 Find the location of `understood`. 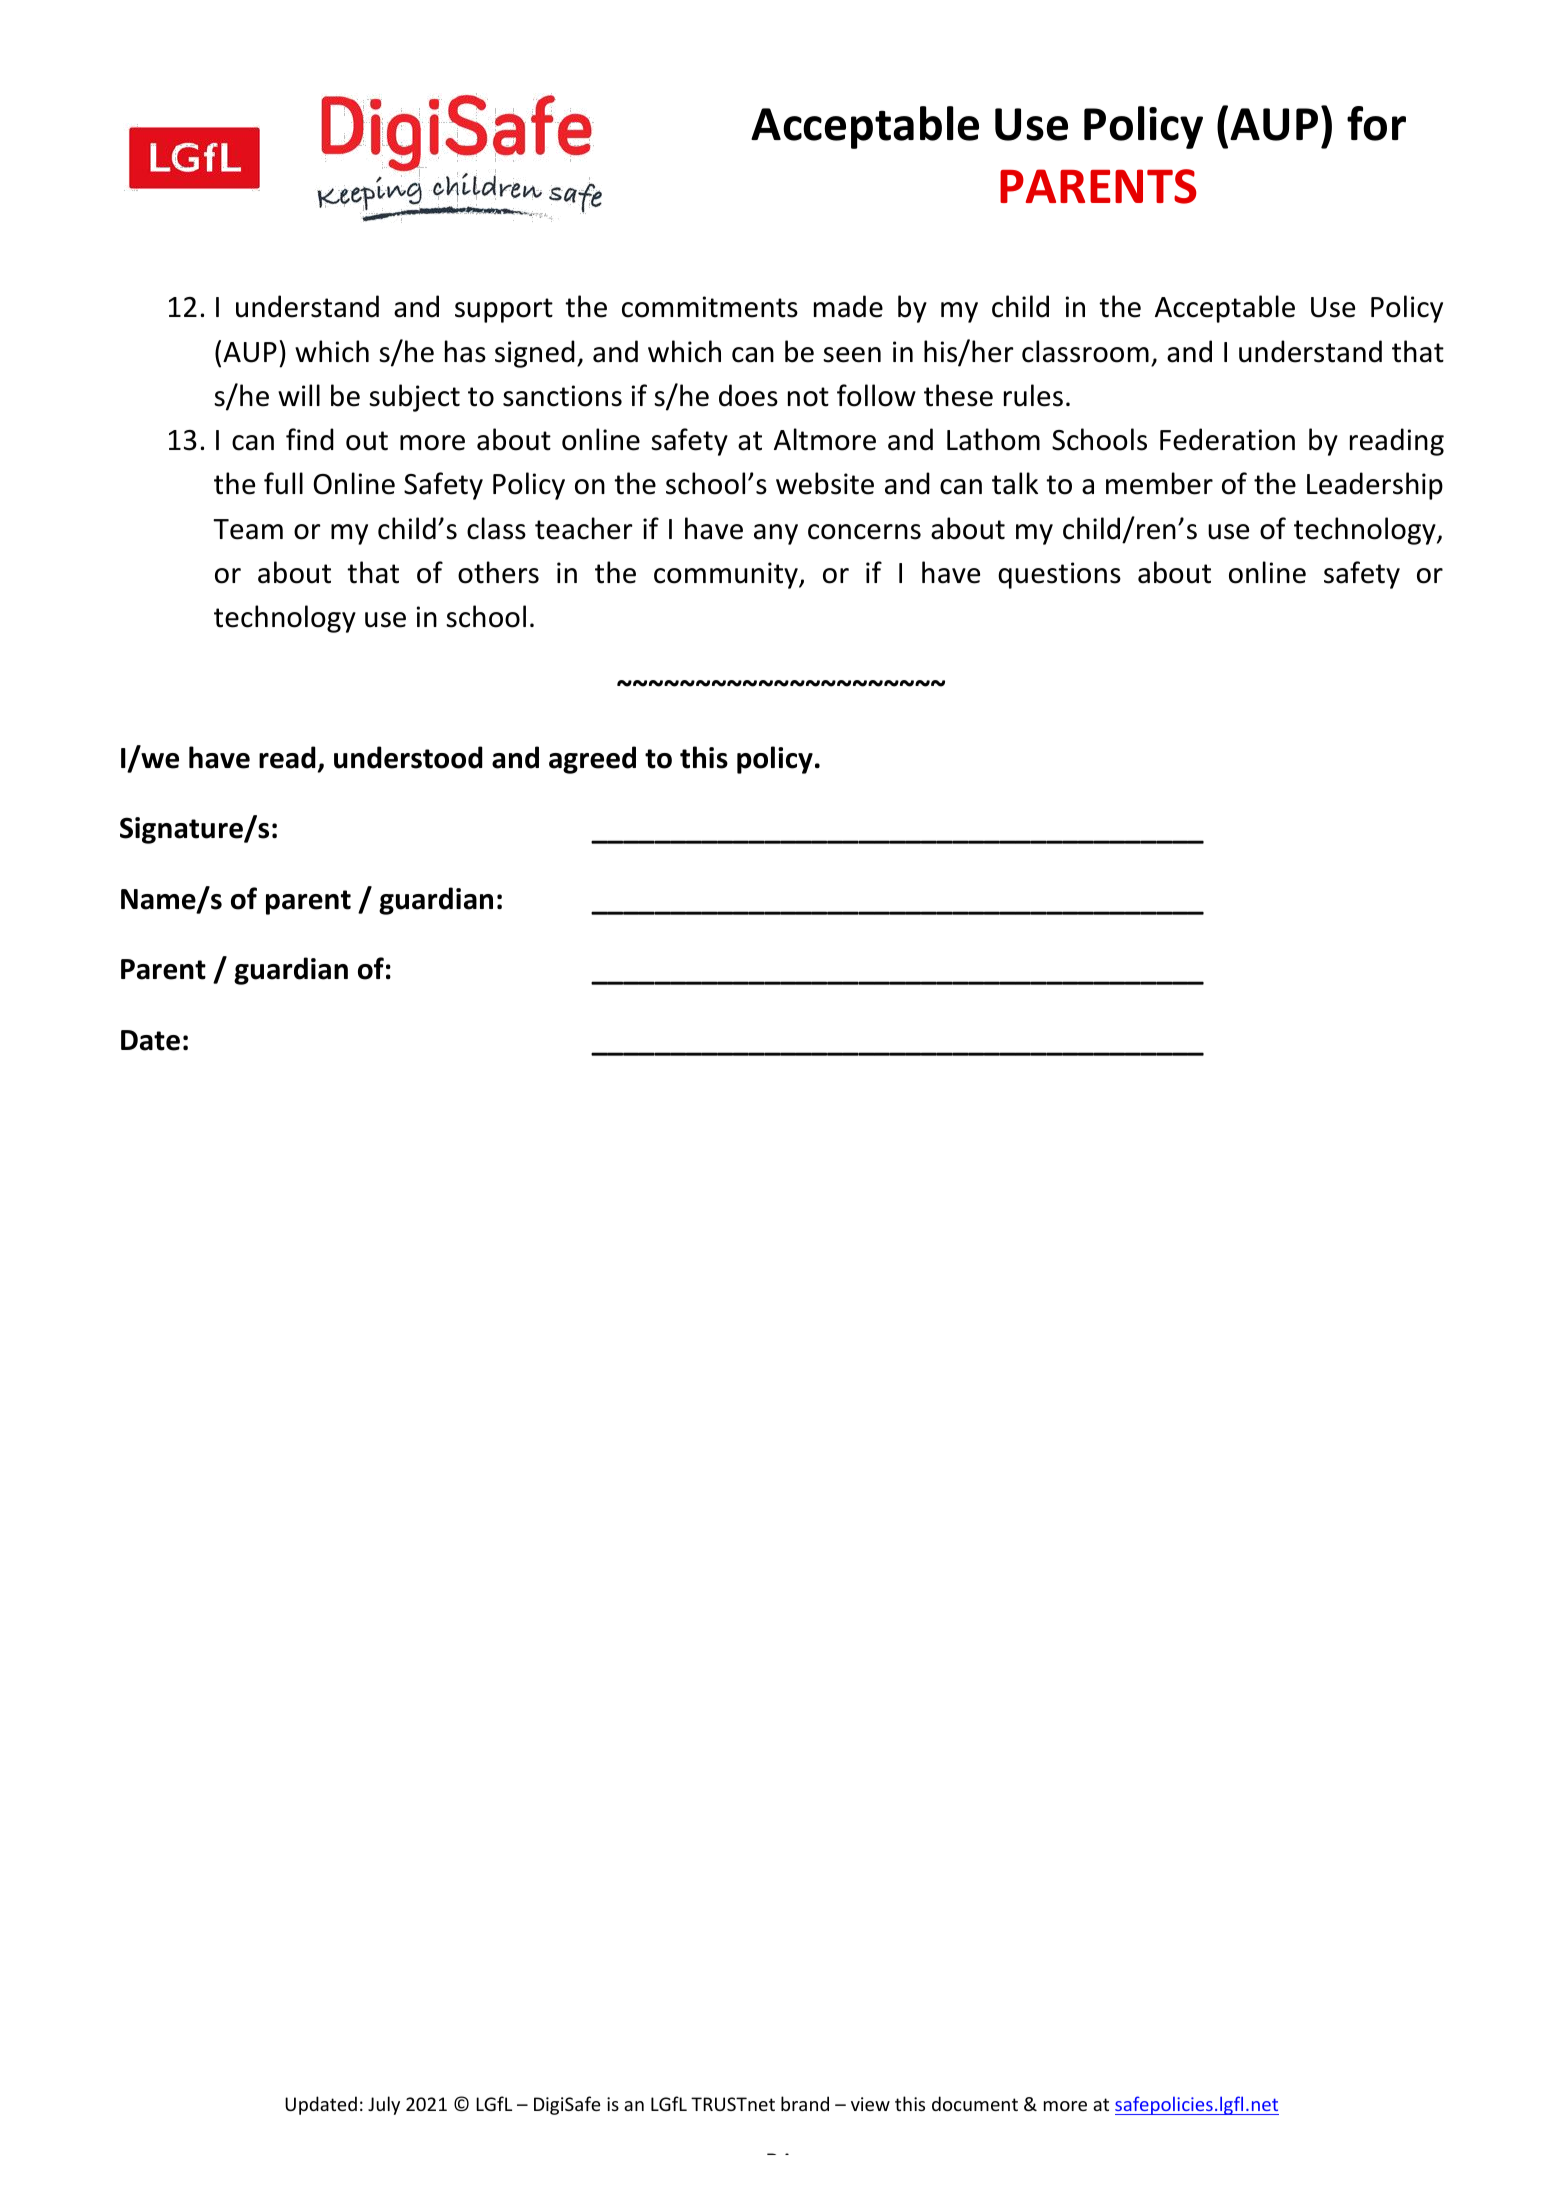

understood is located at coordinates (408, 757).
